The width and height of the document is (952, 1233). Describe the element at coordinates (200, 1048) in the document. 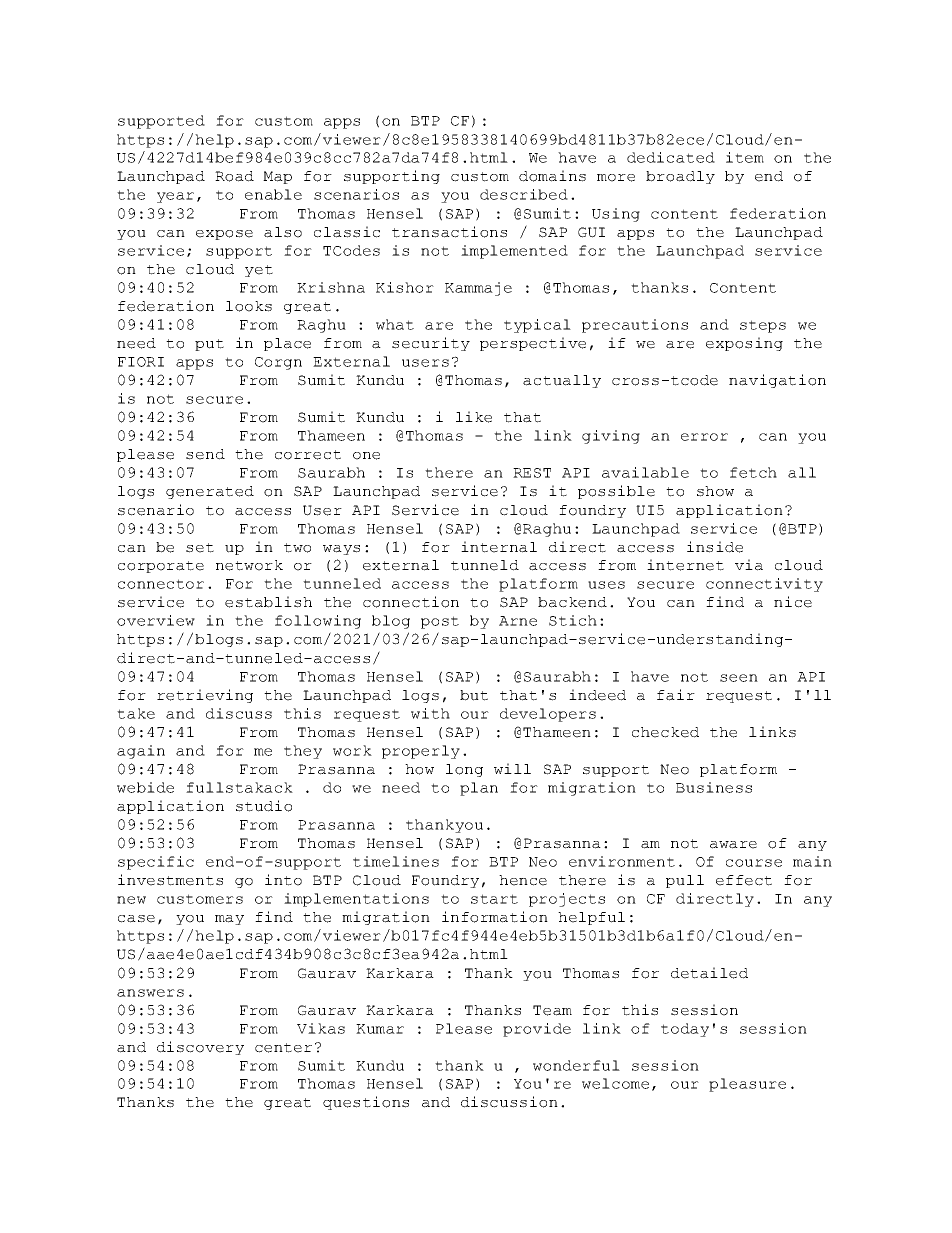

I see `discovery` at that location.
